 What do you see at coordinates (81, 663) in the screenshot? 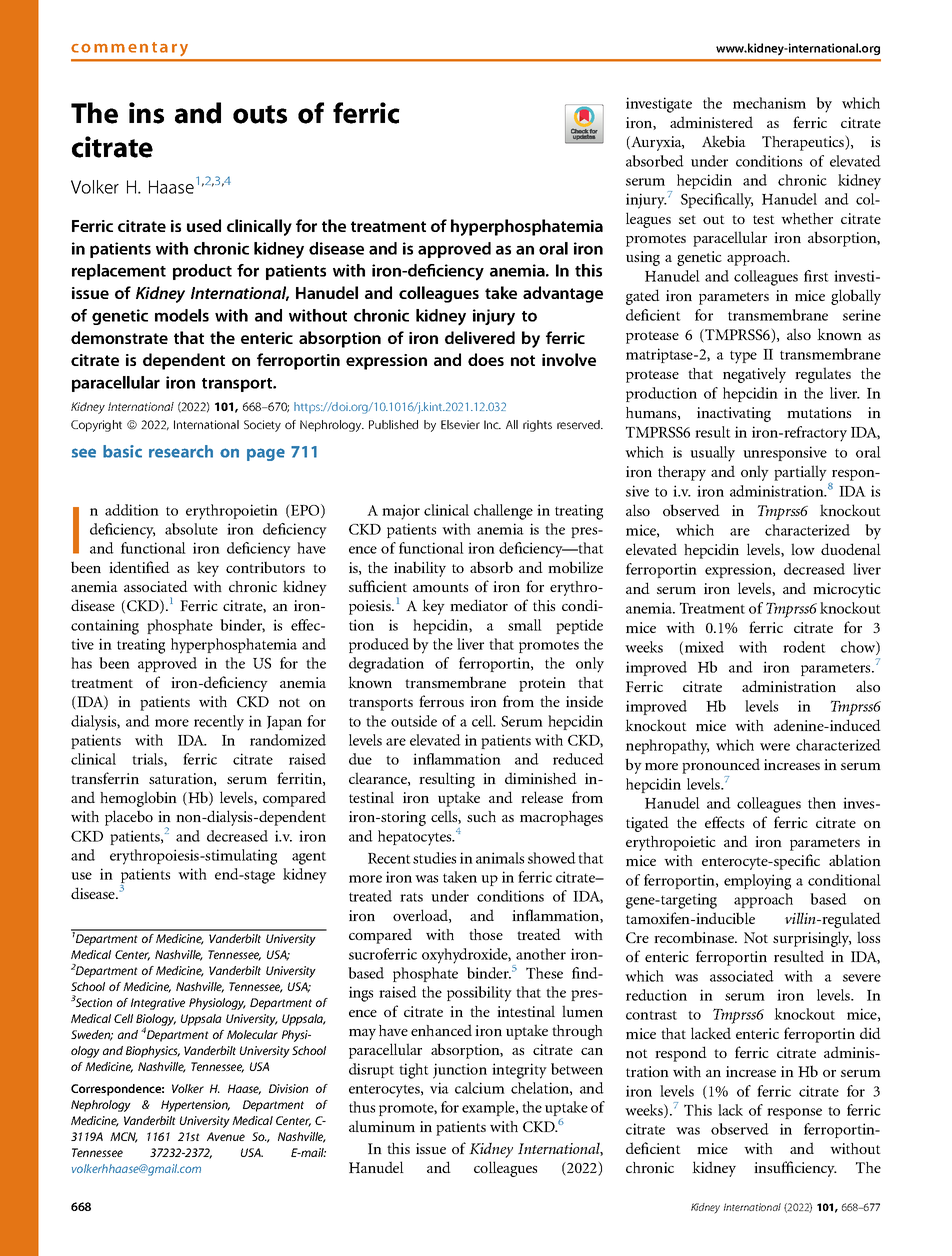
I see `has` at bounding box center [81, 663].
